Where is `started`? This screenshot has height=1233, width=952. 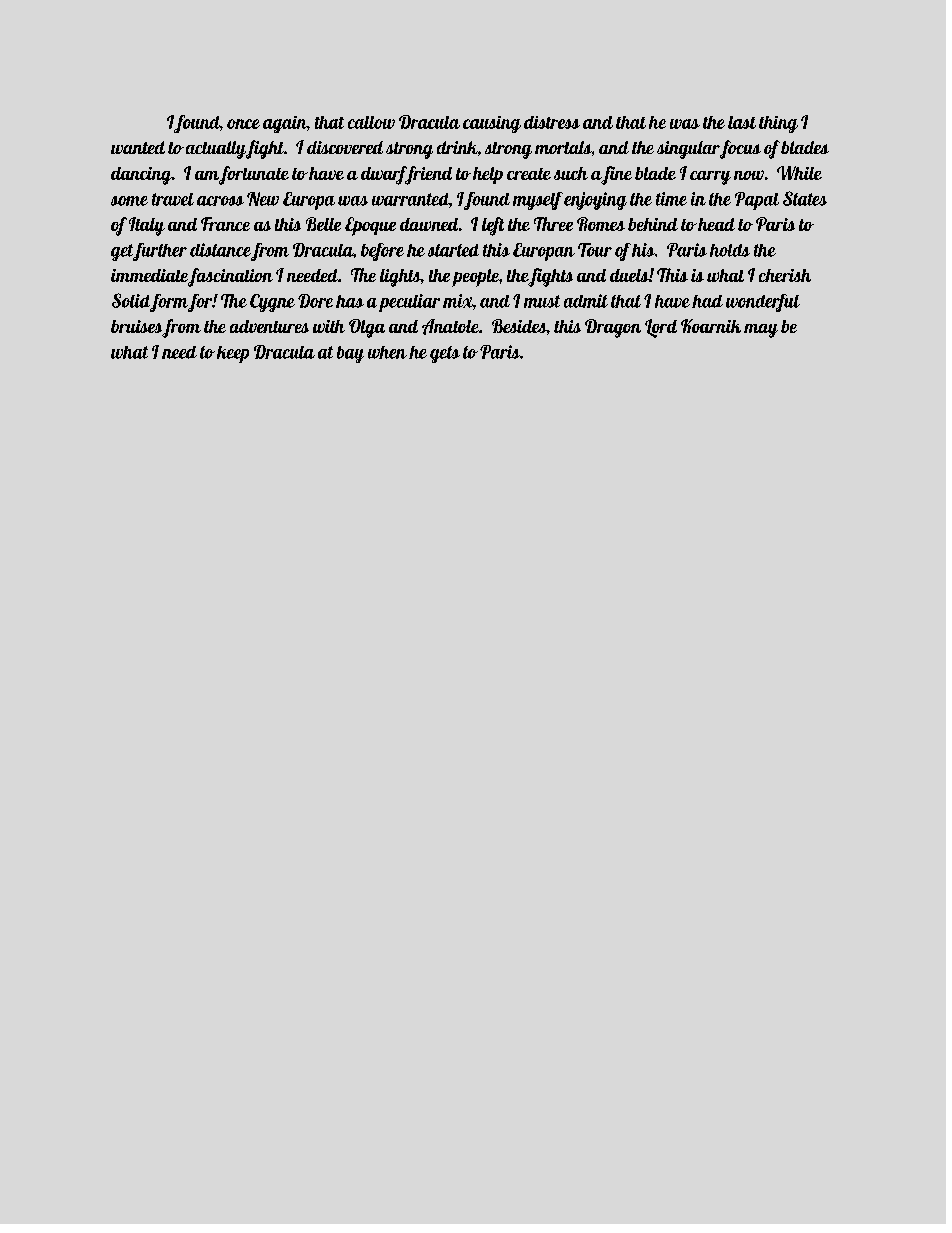 started is located at coordinates (453, 250).
